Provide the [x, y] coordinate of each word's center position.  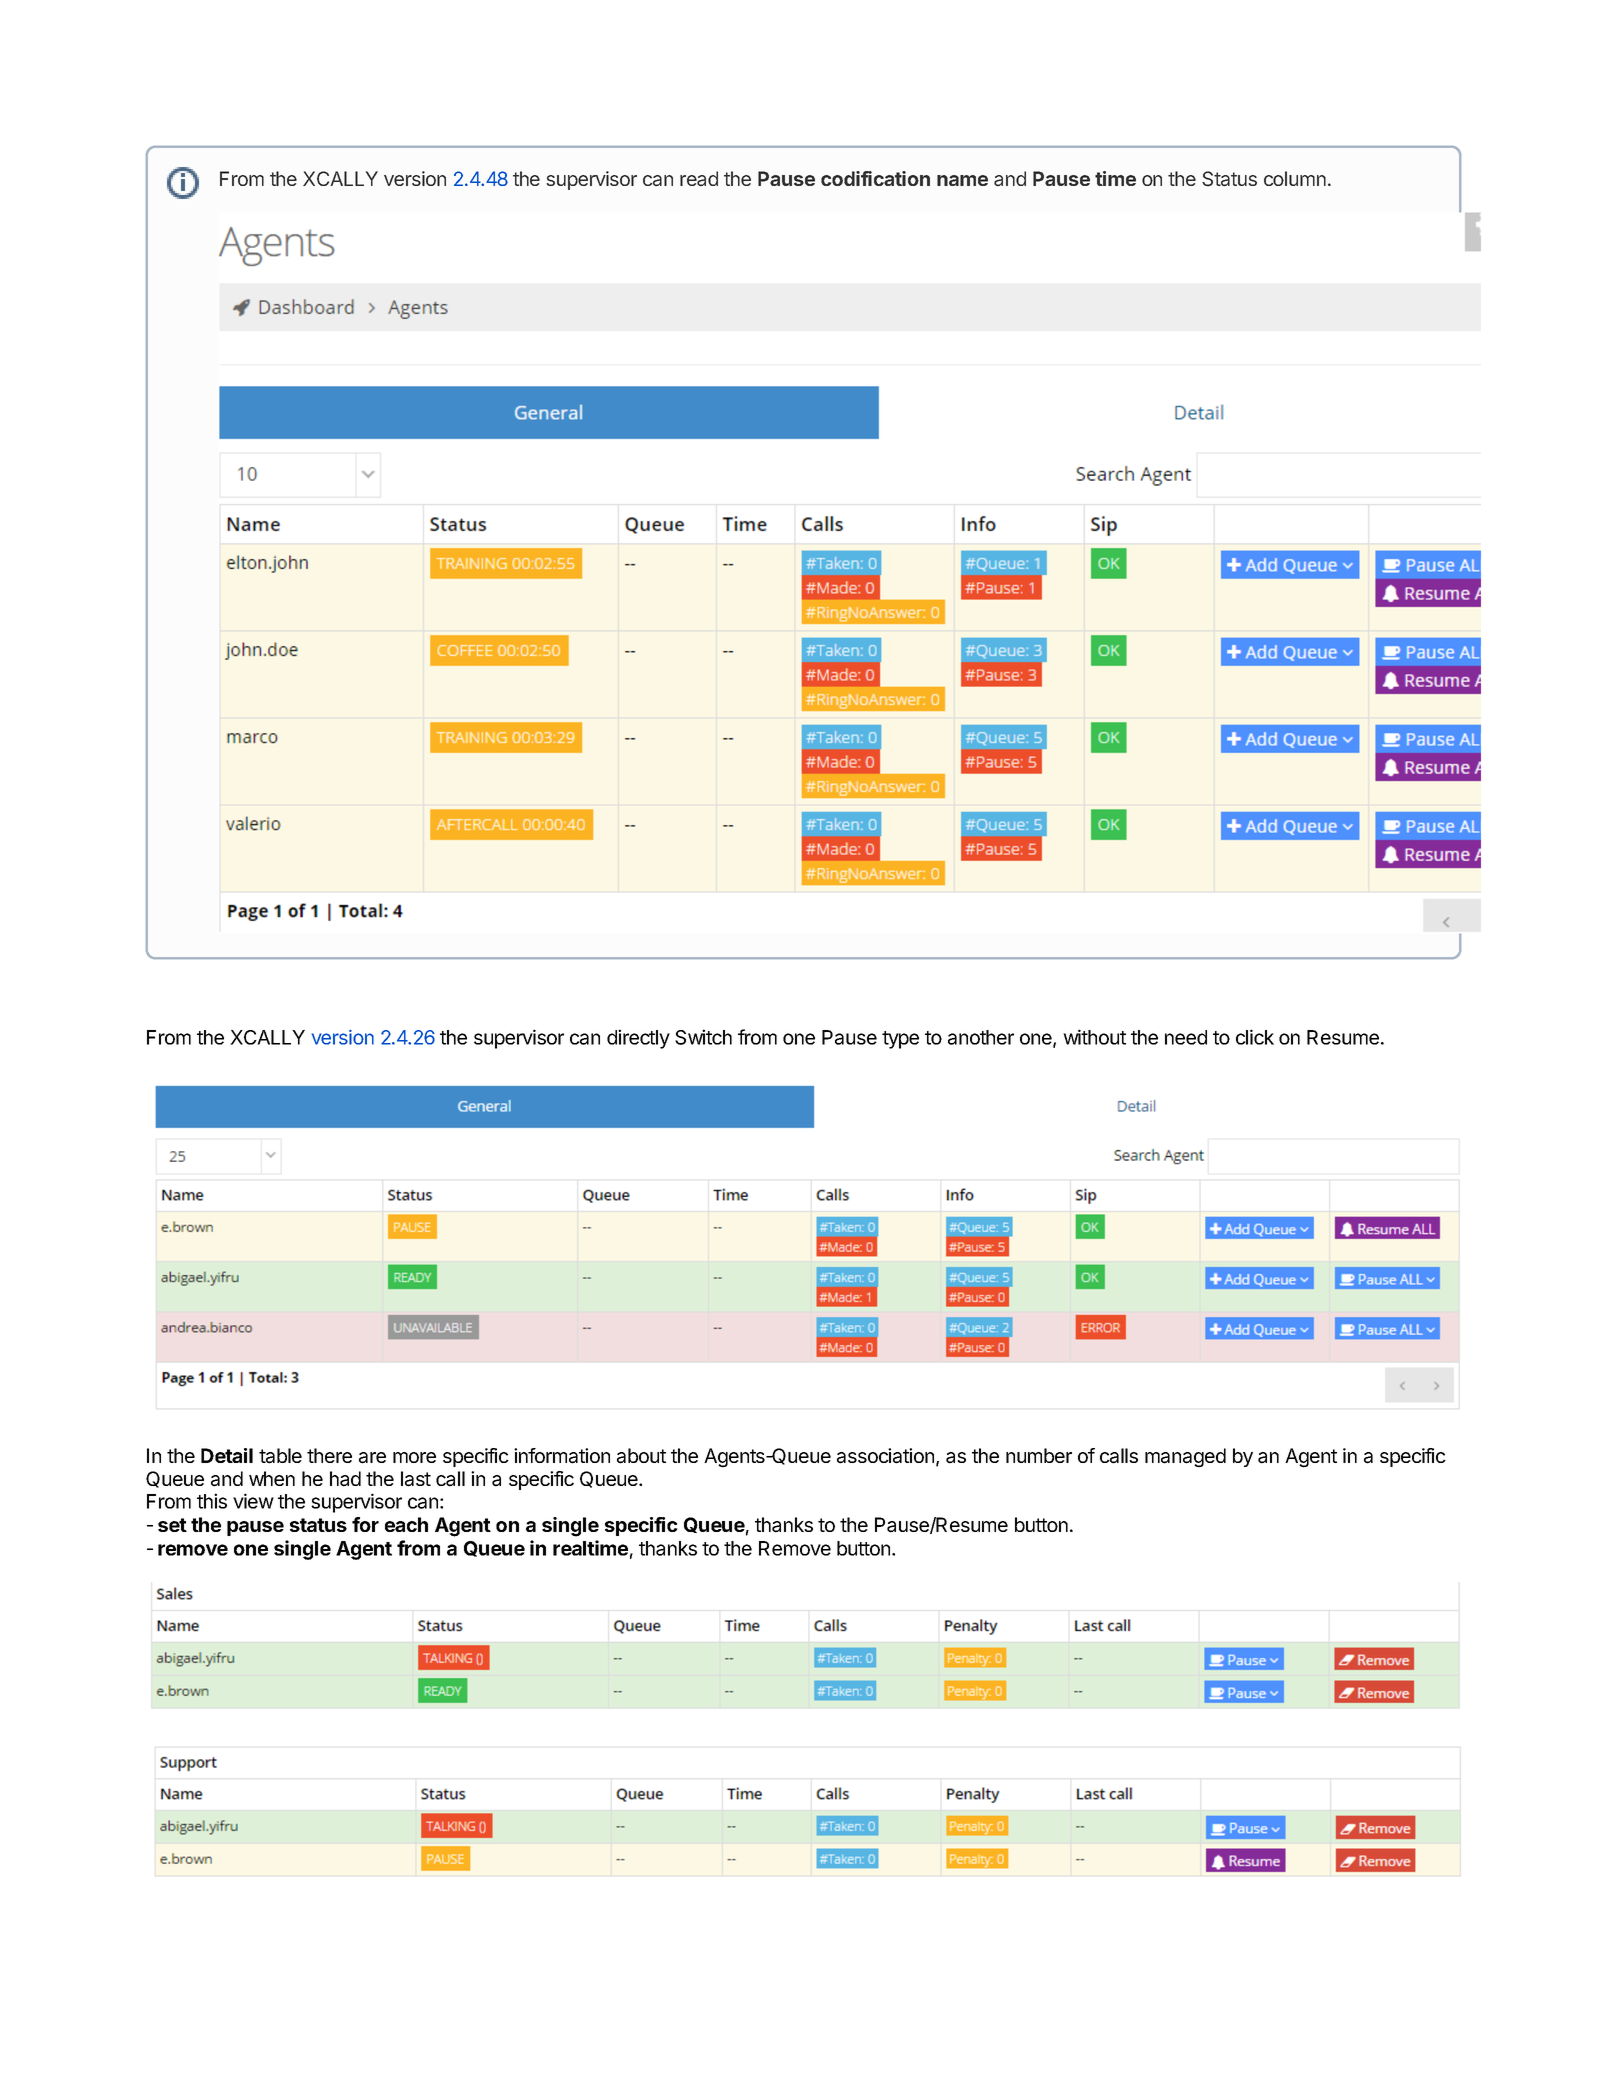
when [272, 1478]
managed [1185, 1458]
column [1295, 178]
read [699, 178]
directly [638, 1039]
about [641, 1456]
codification [875, 178]
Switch [703, 1037]
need [1186, 1037]
